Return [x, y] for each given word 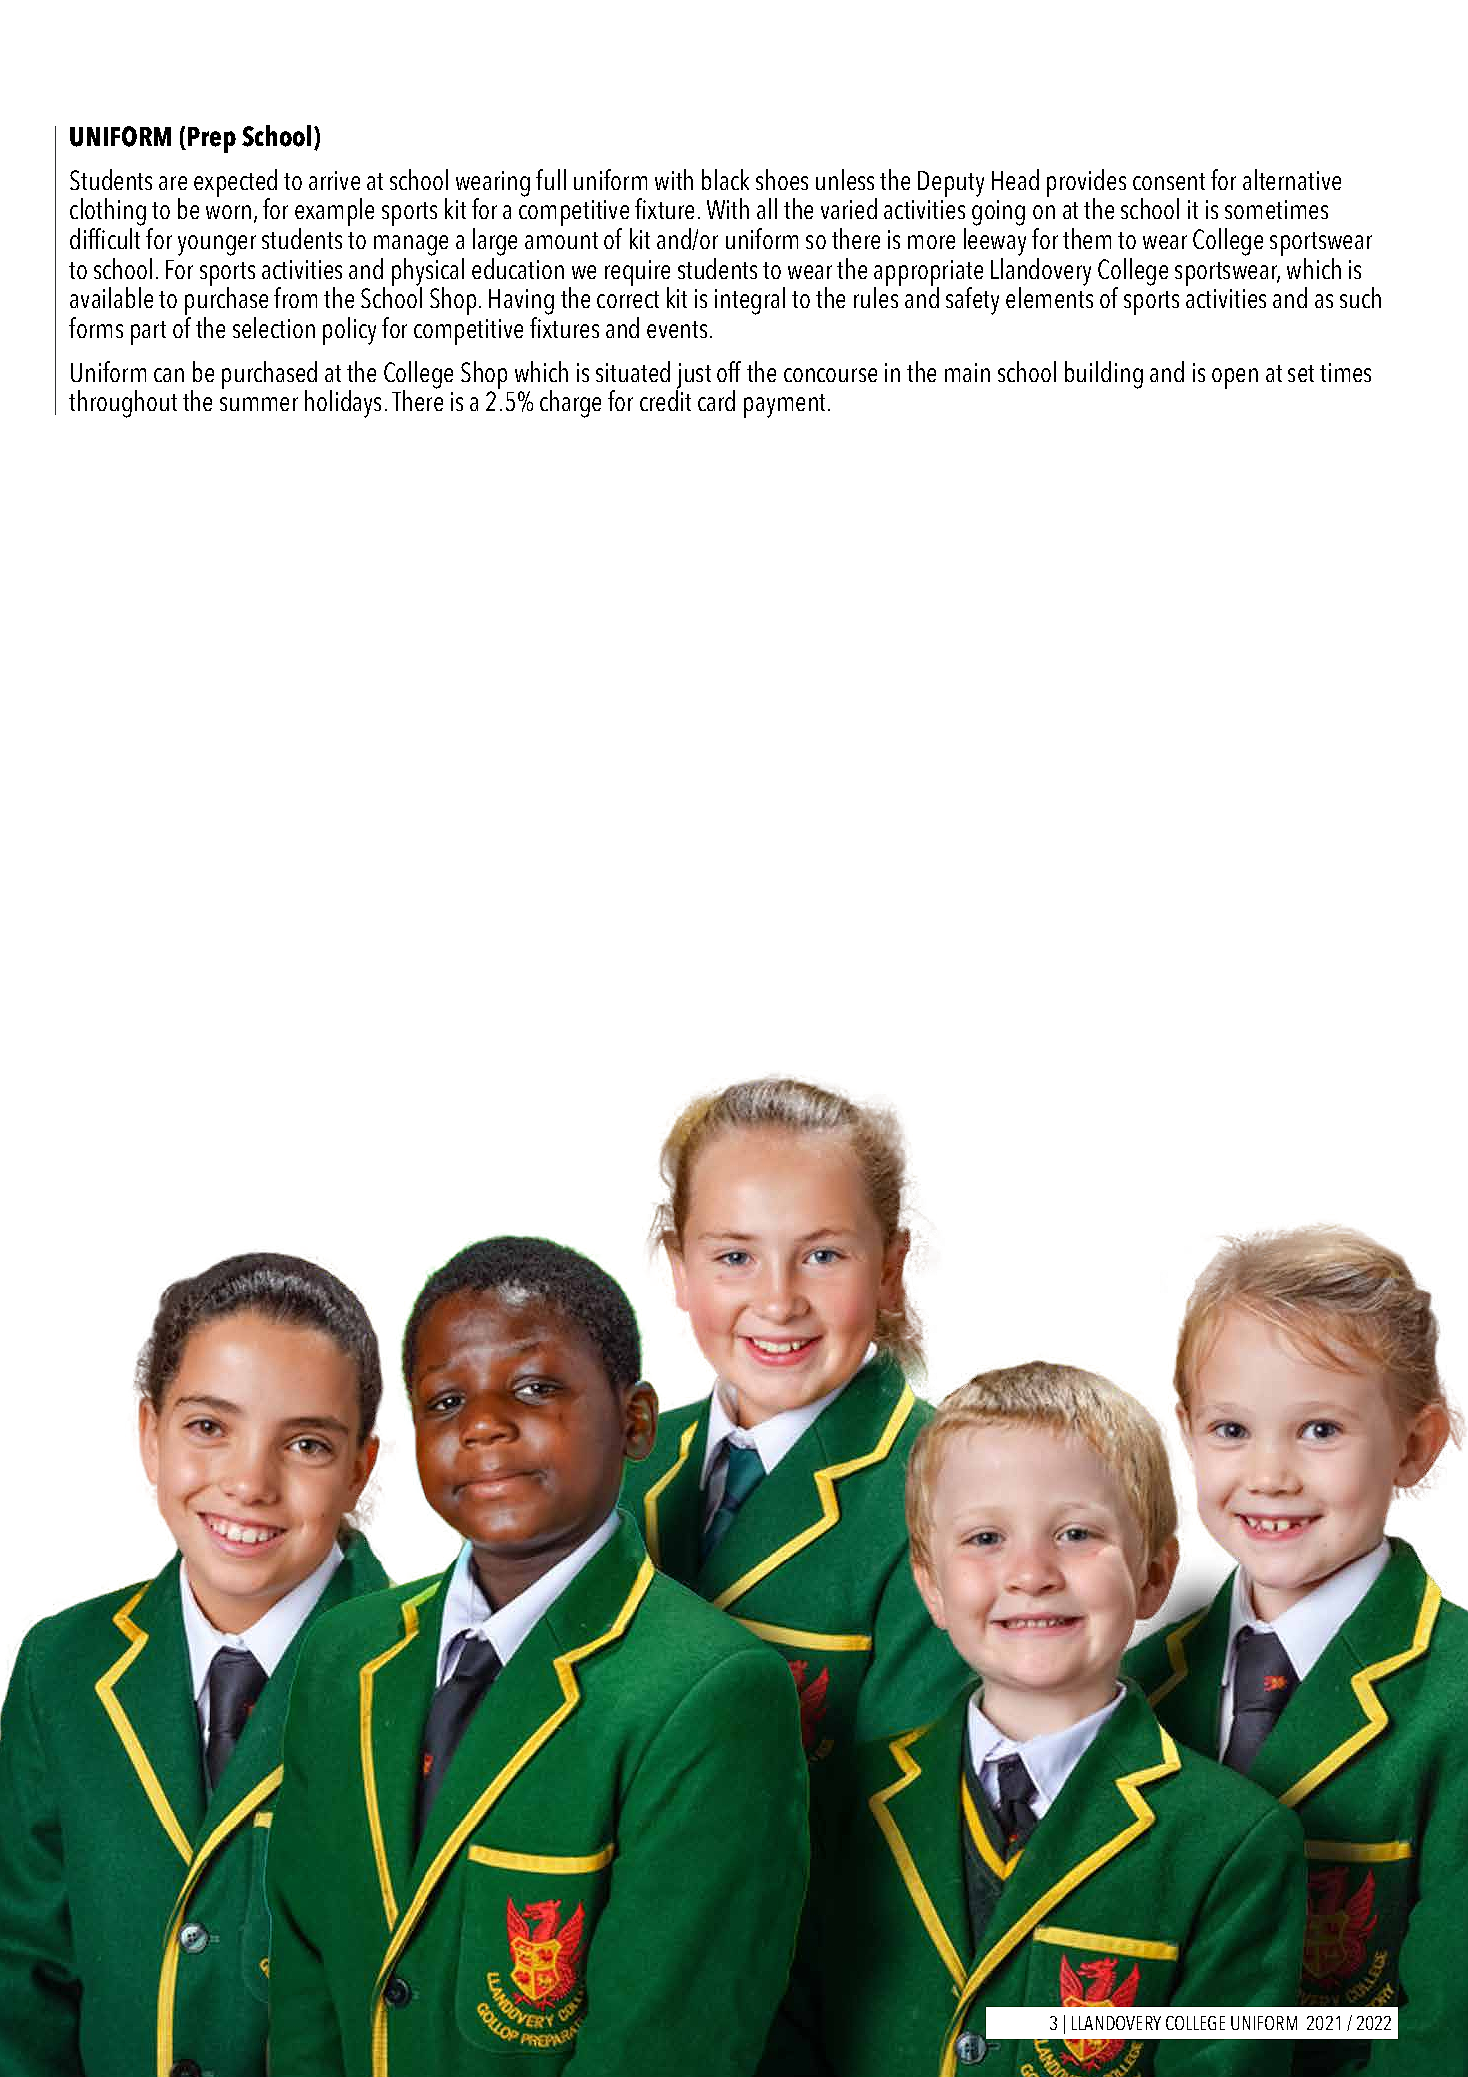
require [637, 274]
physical [428, 273]
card [716, 400]
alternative [1292, 179]
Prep [212, 140]
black [725, 179]
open [1235, 378]
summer [259, 404]
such [1360, 297]
